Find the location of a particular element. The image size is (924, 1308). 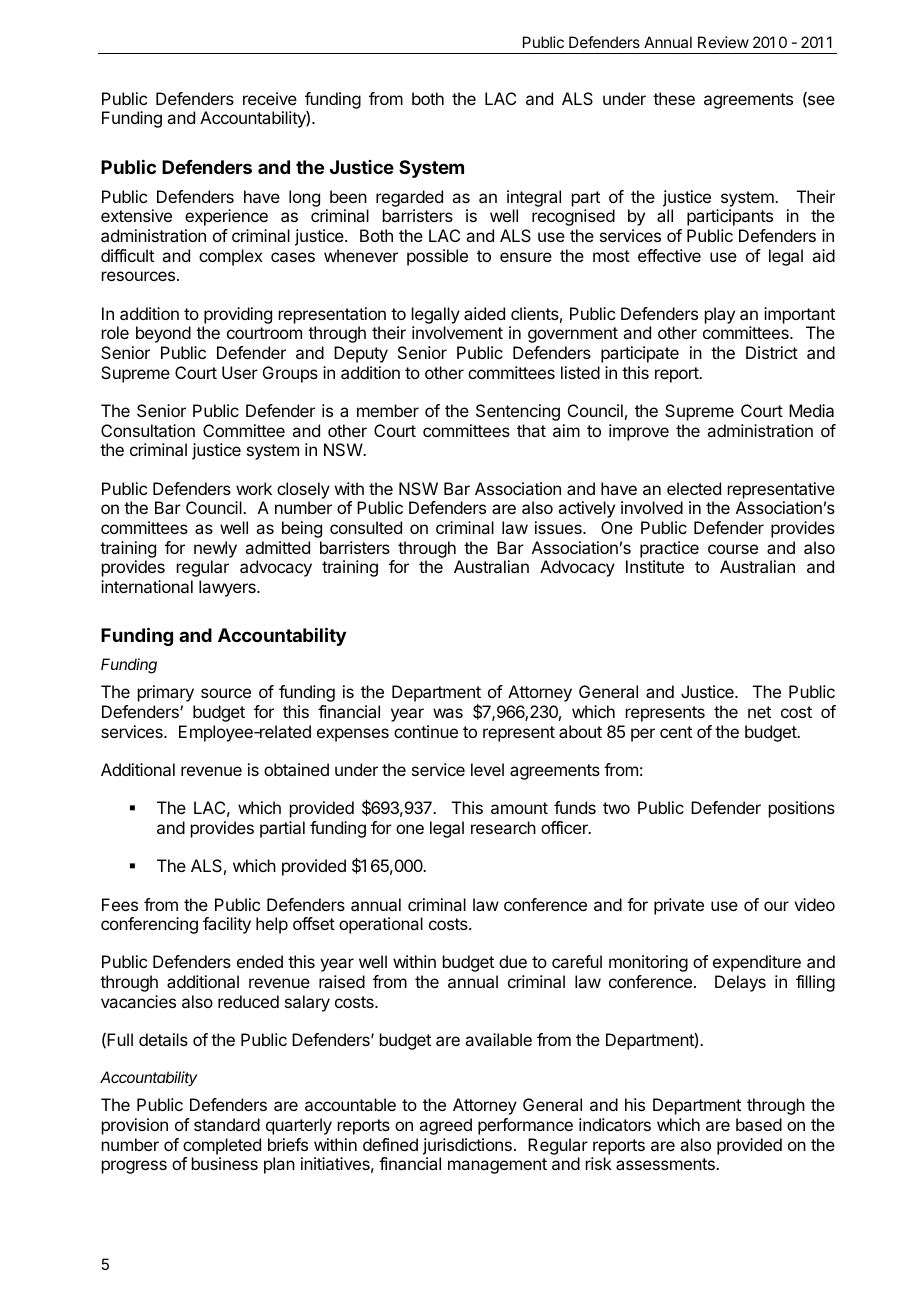

Consultation is located at coordinates (148, 430).
